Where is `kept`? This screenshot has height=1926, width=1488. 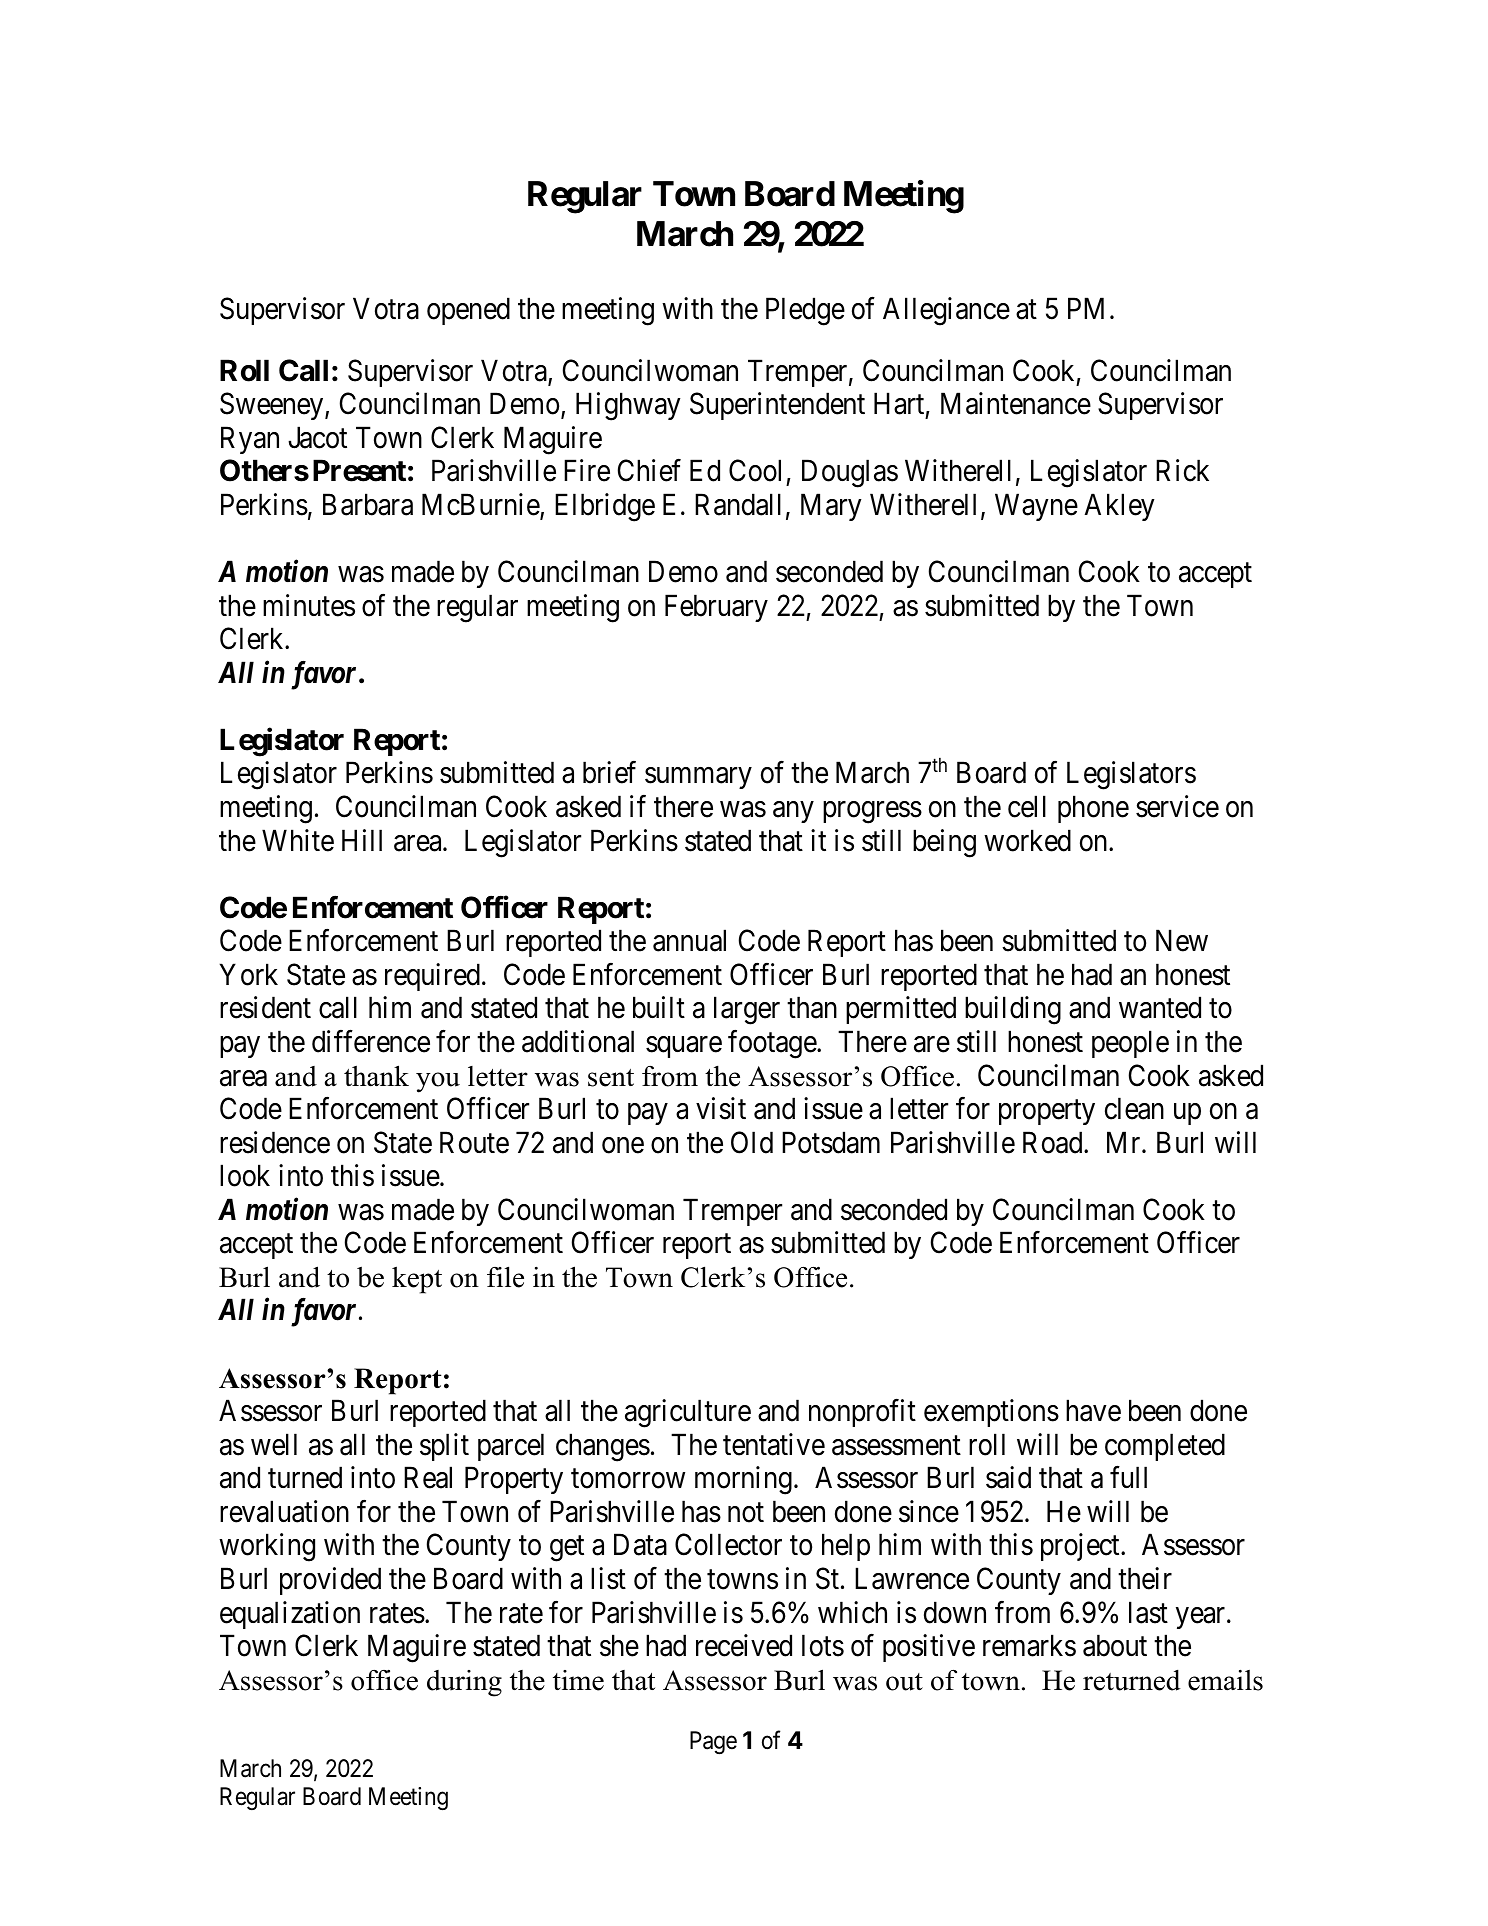 kept is located at coordinates (417, 1280).
